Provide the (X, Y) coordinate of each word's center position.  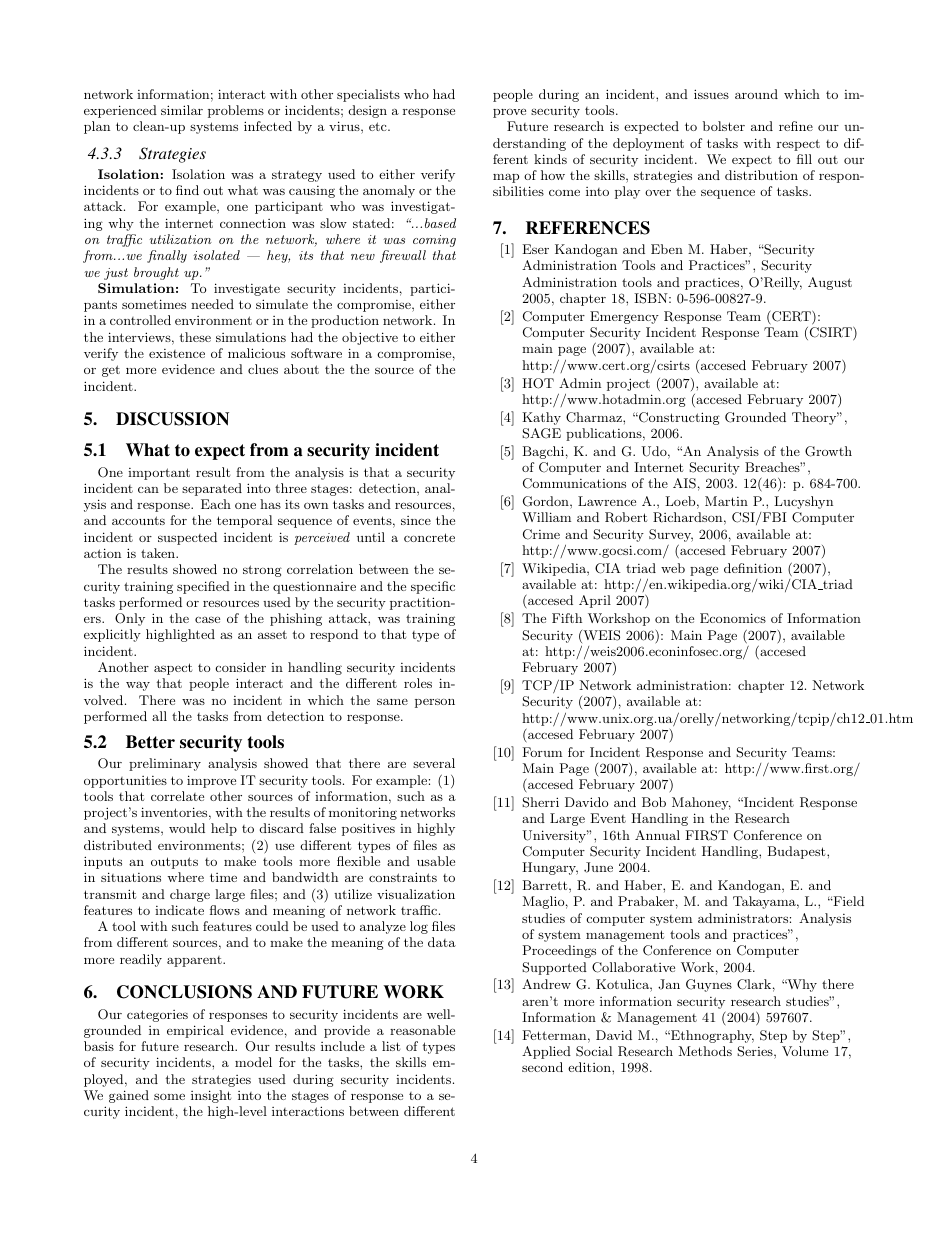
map (506, 178)
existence (177, 353)
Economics (733, 618)
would (187, 828)
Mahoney (701, 803)
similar (182, 110)
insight (211, 1096)
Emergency (624, 317)
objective (370, 338)
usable (436, 861)
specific (433, 587)
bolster (724, 126)
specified (203, 587)
